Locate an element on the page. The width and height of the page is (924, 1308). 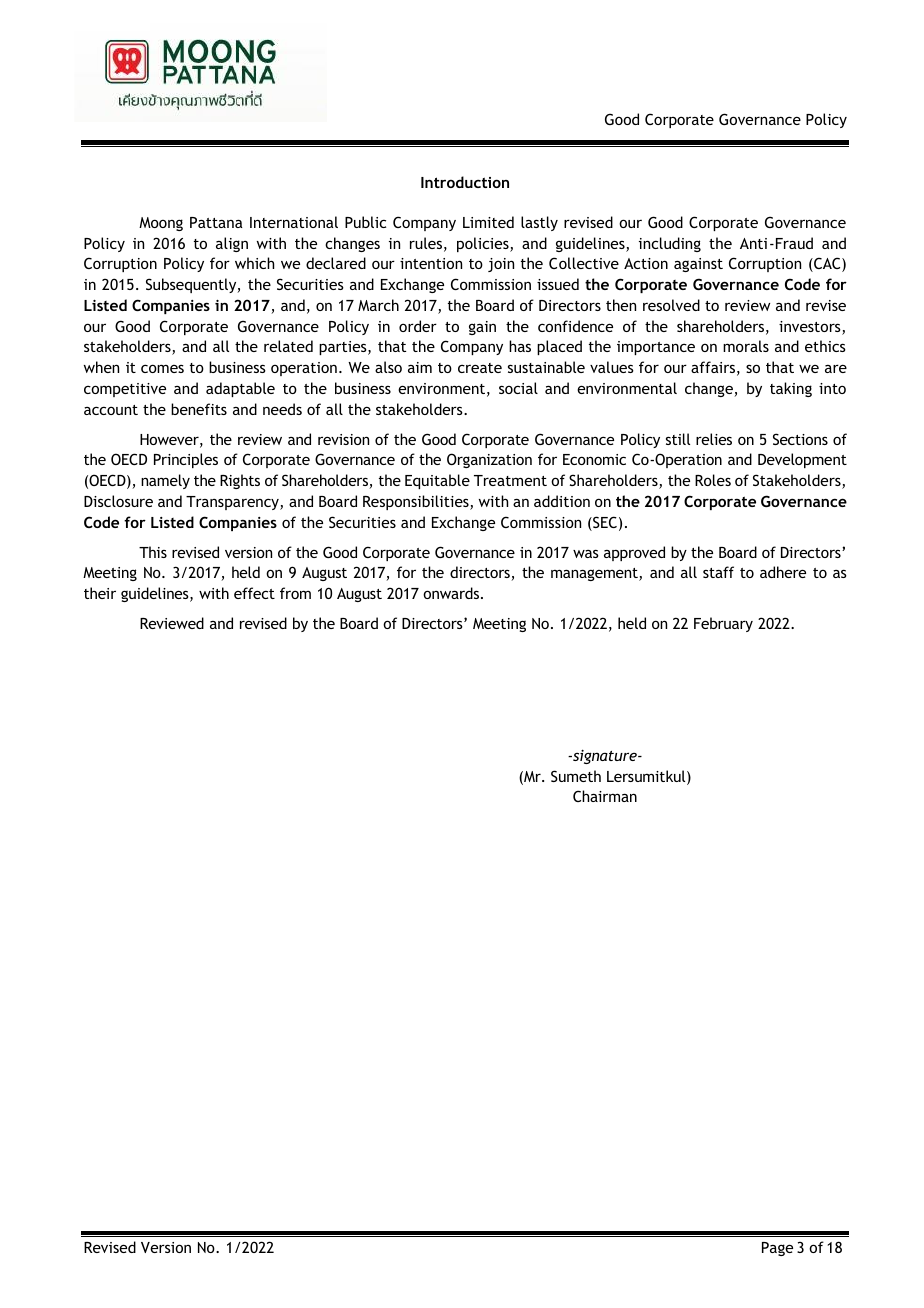
Limited is located at coordinates (488, 222).
